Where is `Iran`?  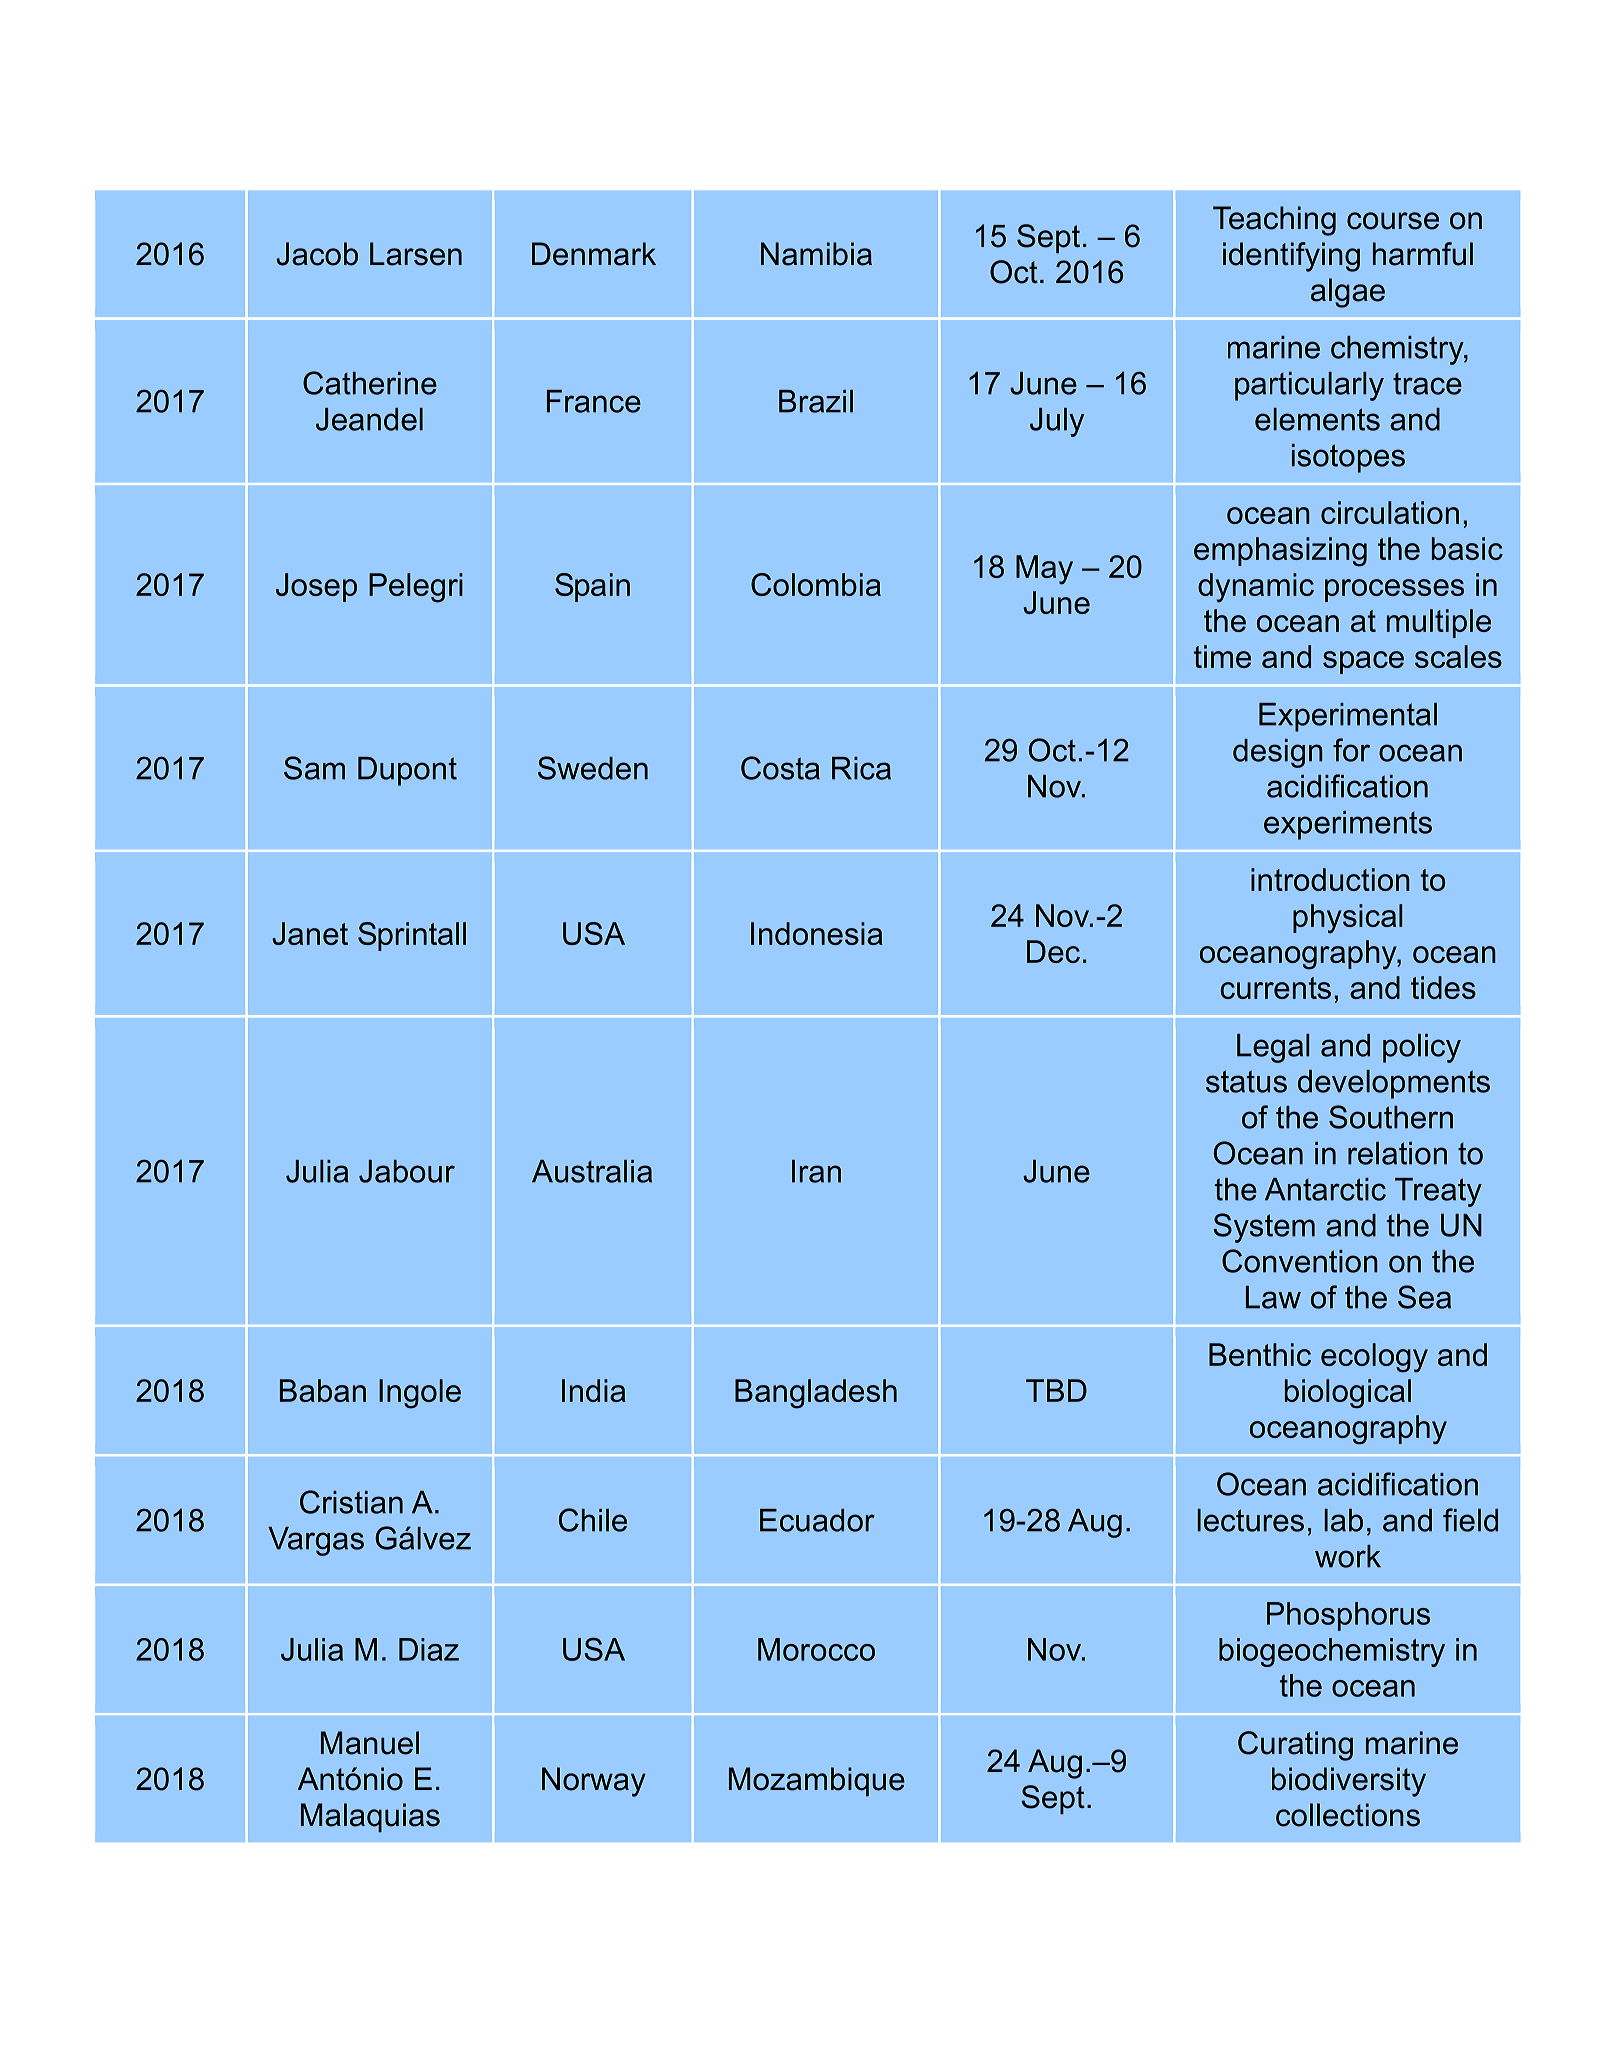 Iran is located at coordinates (816, 1171).
